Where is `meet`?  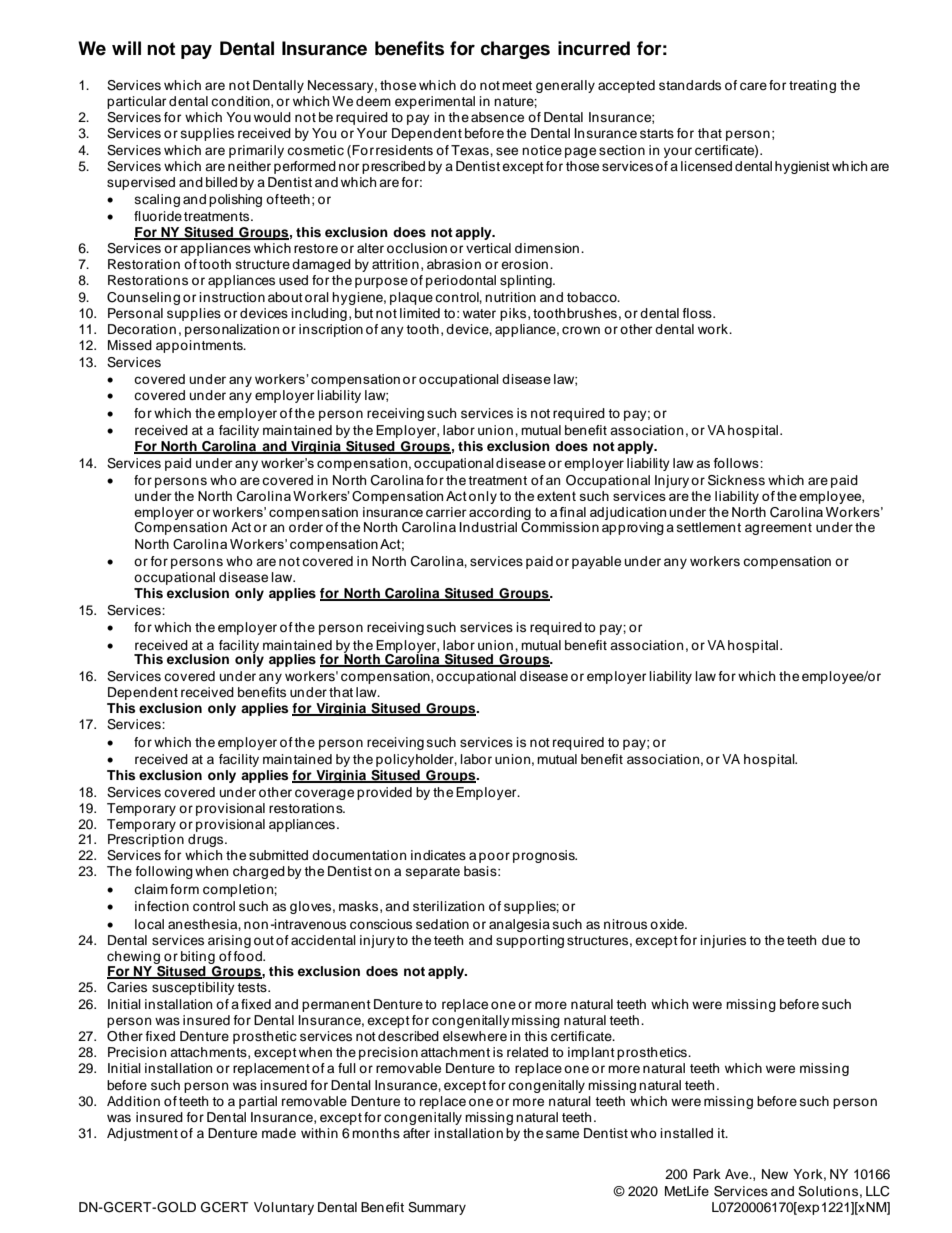 meet is located at coordinates (517, 85).
